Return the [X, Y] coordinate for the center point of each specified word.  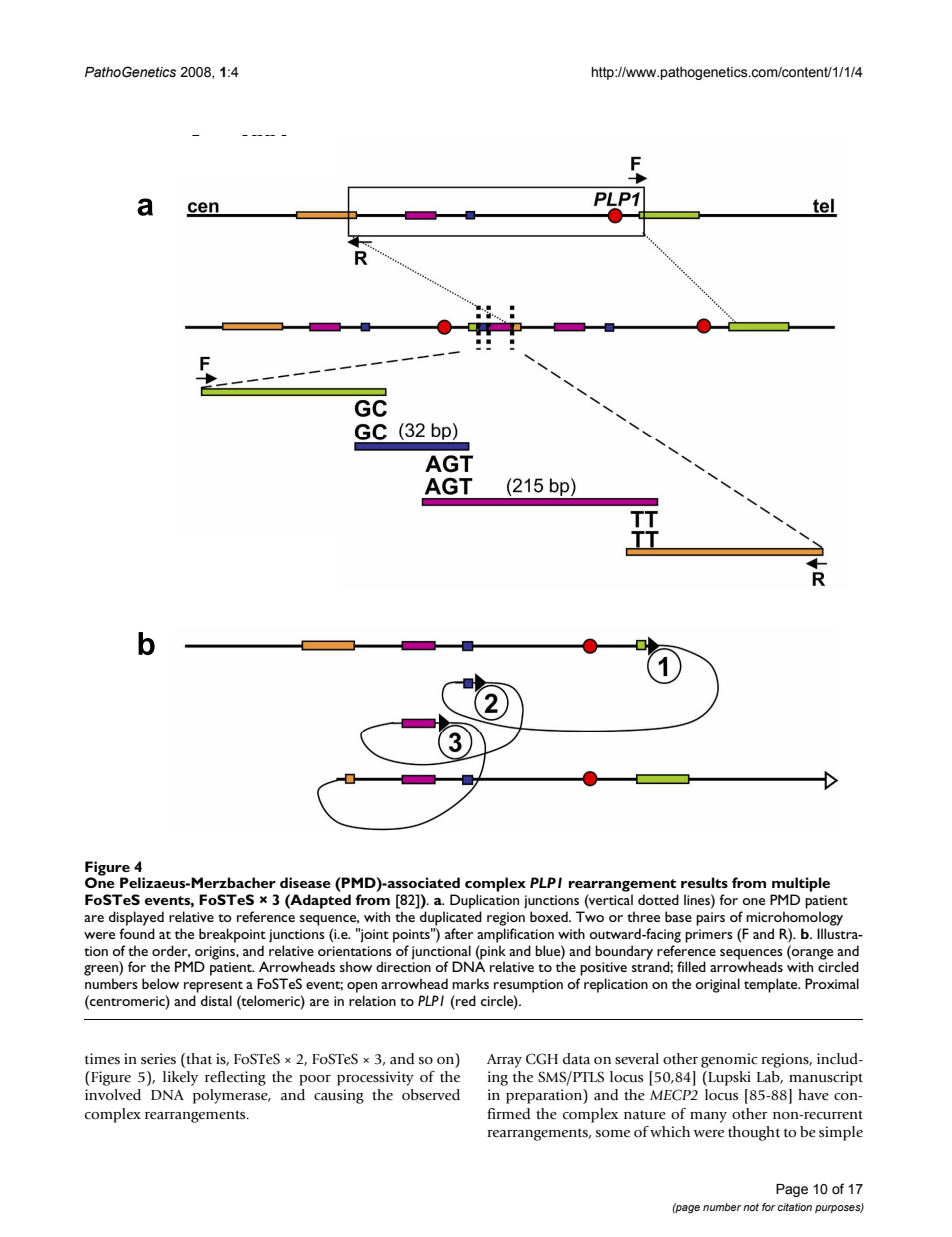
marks [470, 983]
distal [216, 1000]
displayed [136, 918]
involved [113, 1094]
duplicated [451, 918]
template [772, 985]
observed [431, 1095]
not [751, 1207]
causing [339, 1096]
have [813, 1095]
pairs [710, 919]
